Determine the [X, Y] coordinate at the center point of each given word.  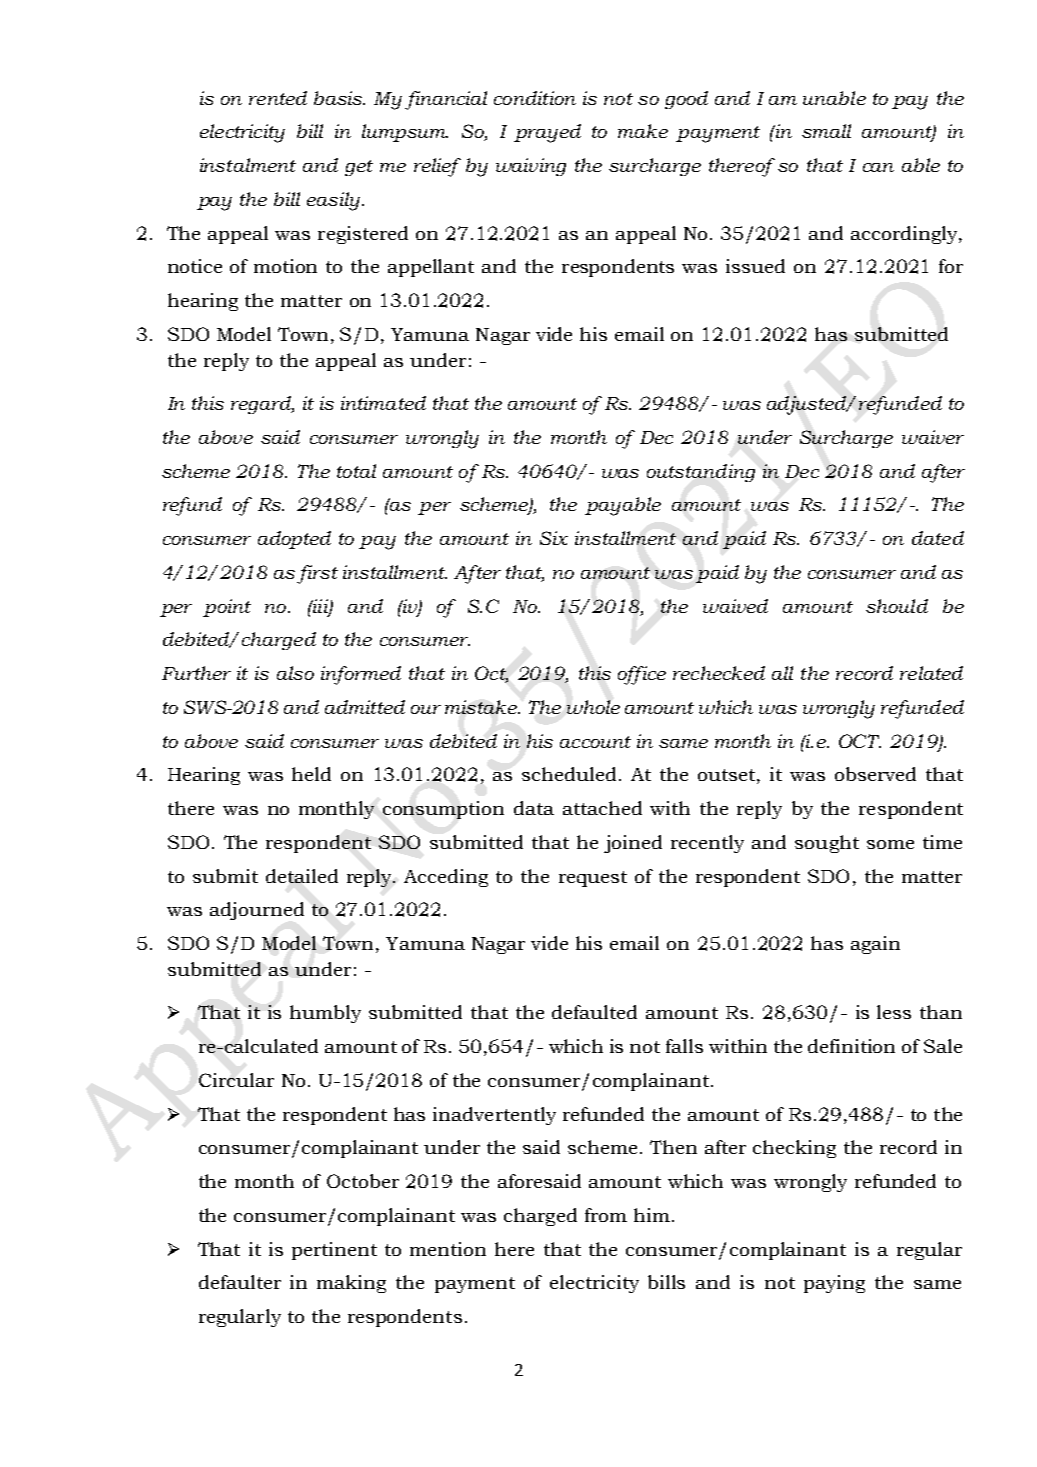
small [826, 131]
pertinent [334, 1251]
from [606, 1215]
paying [834, 1284]
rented [278, 98]
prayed [547, 133]
